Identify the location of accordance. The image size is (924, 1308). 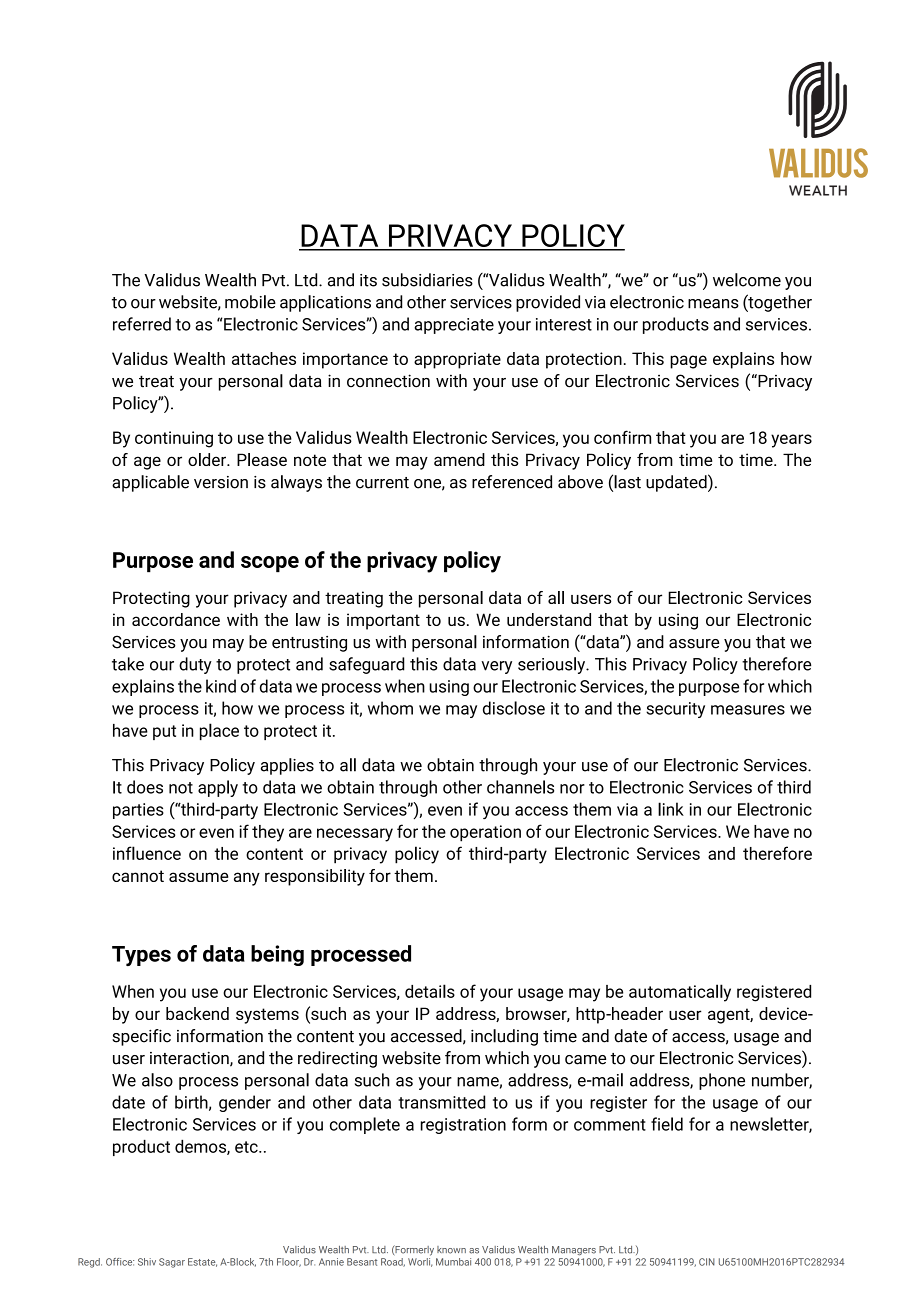
(176, 619).
